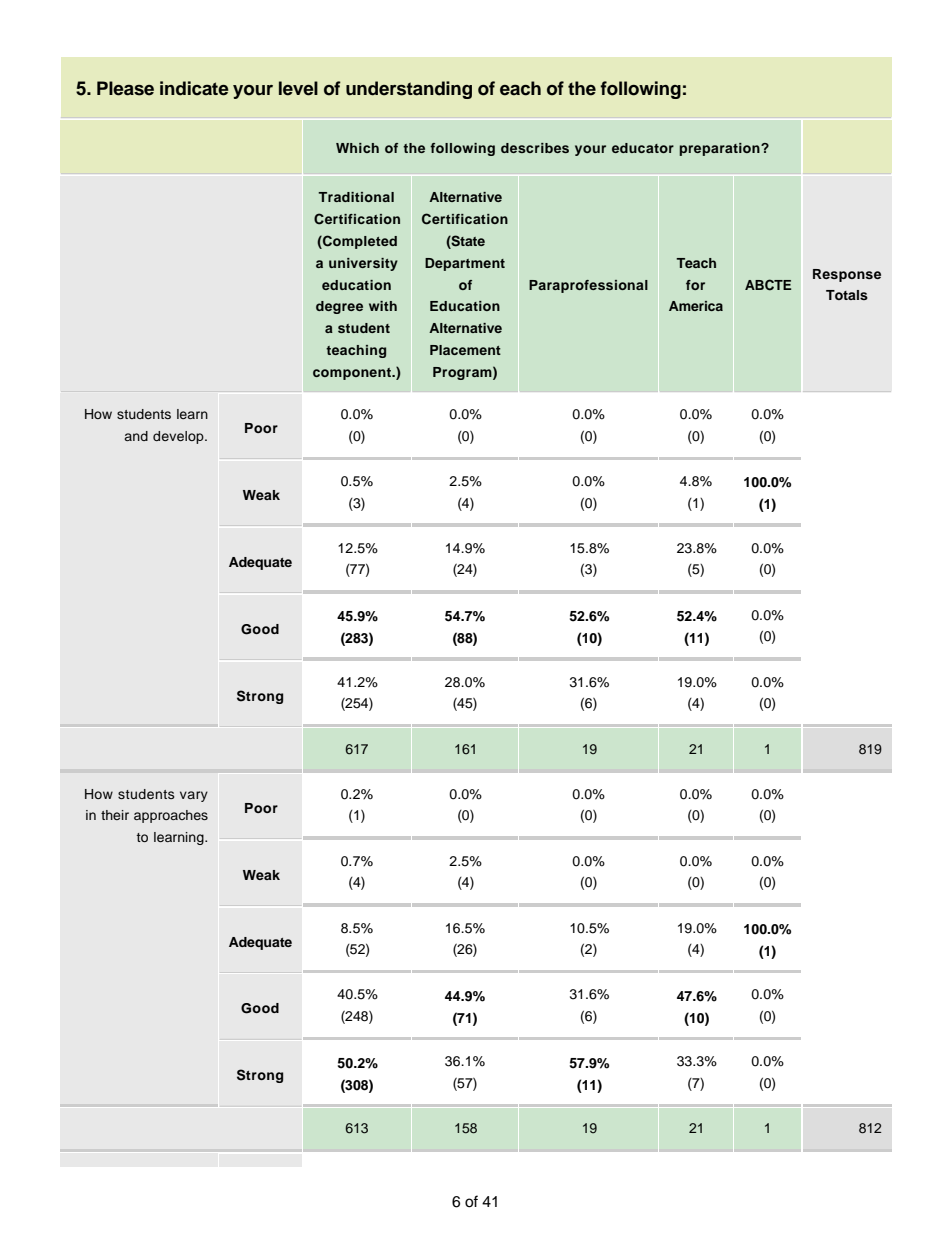 Image resolution: width=952 pixels, height=1233 pixels. What do you see at coordinates (194, 796) in the screenshot?
I see `vary` at bounding box center [194, 796].
